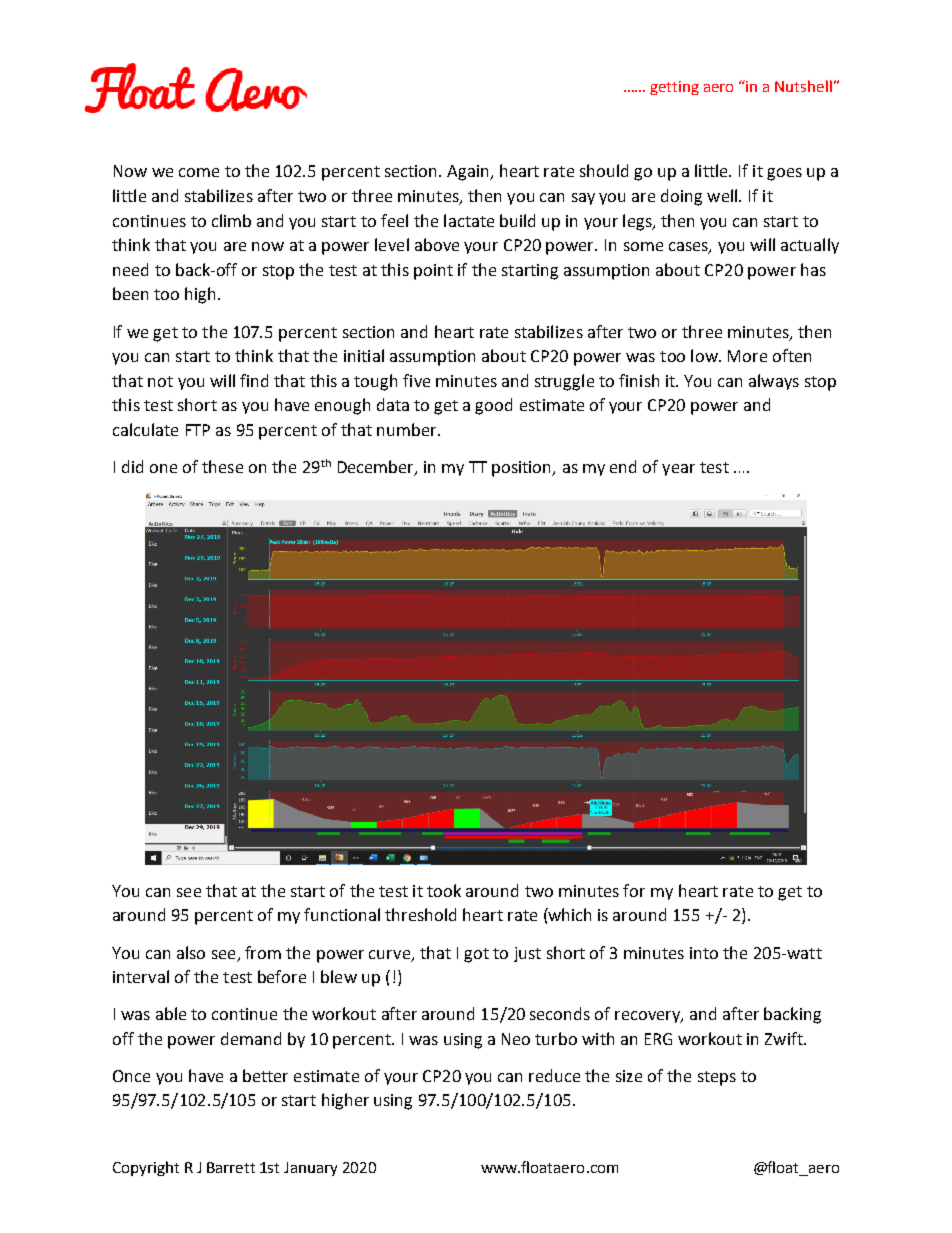 This document has height=1233, width=952. I want to click on Barrett, so click(231, 1167).
